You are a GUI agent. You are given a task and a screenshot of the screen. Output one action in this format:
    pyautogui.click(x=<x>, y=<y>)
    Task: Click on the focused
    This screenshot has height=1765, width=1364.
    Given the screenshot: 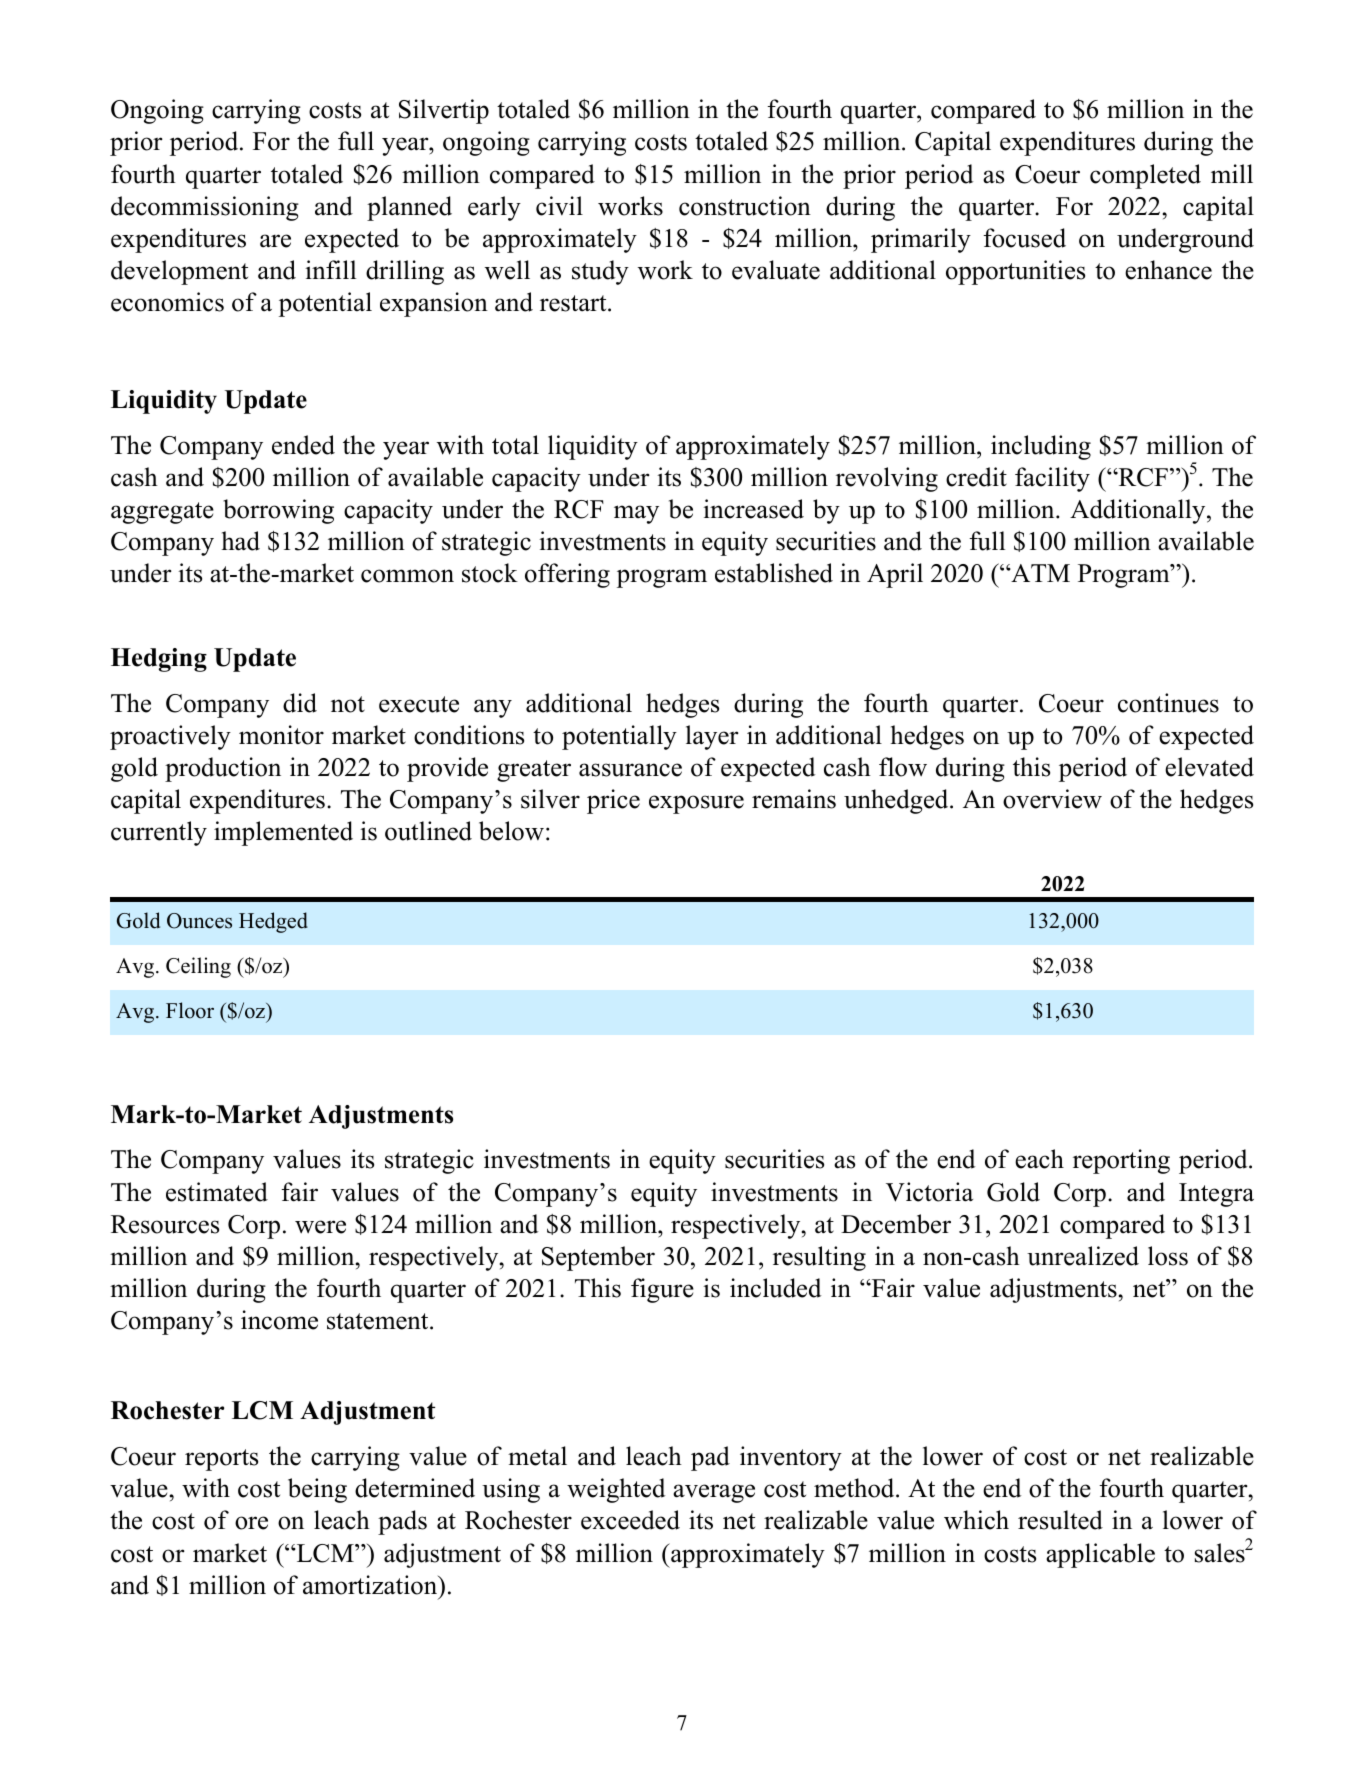 What is the action you would take?
    pyautogui.click(x=1024, y=238)
